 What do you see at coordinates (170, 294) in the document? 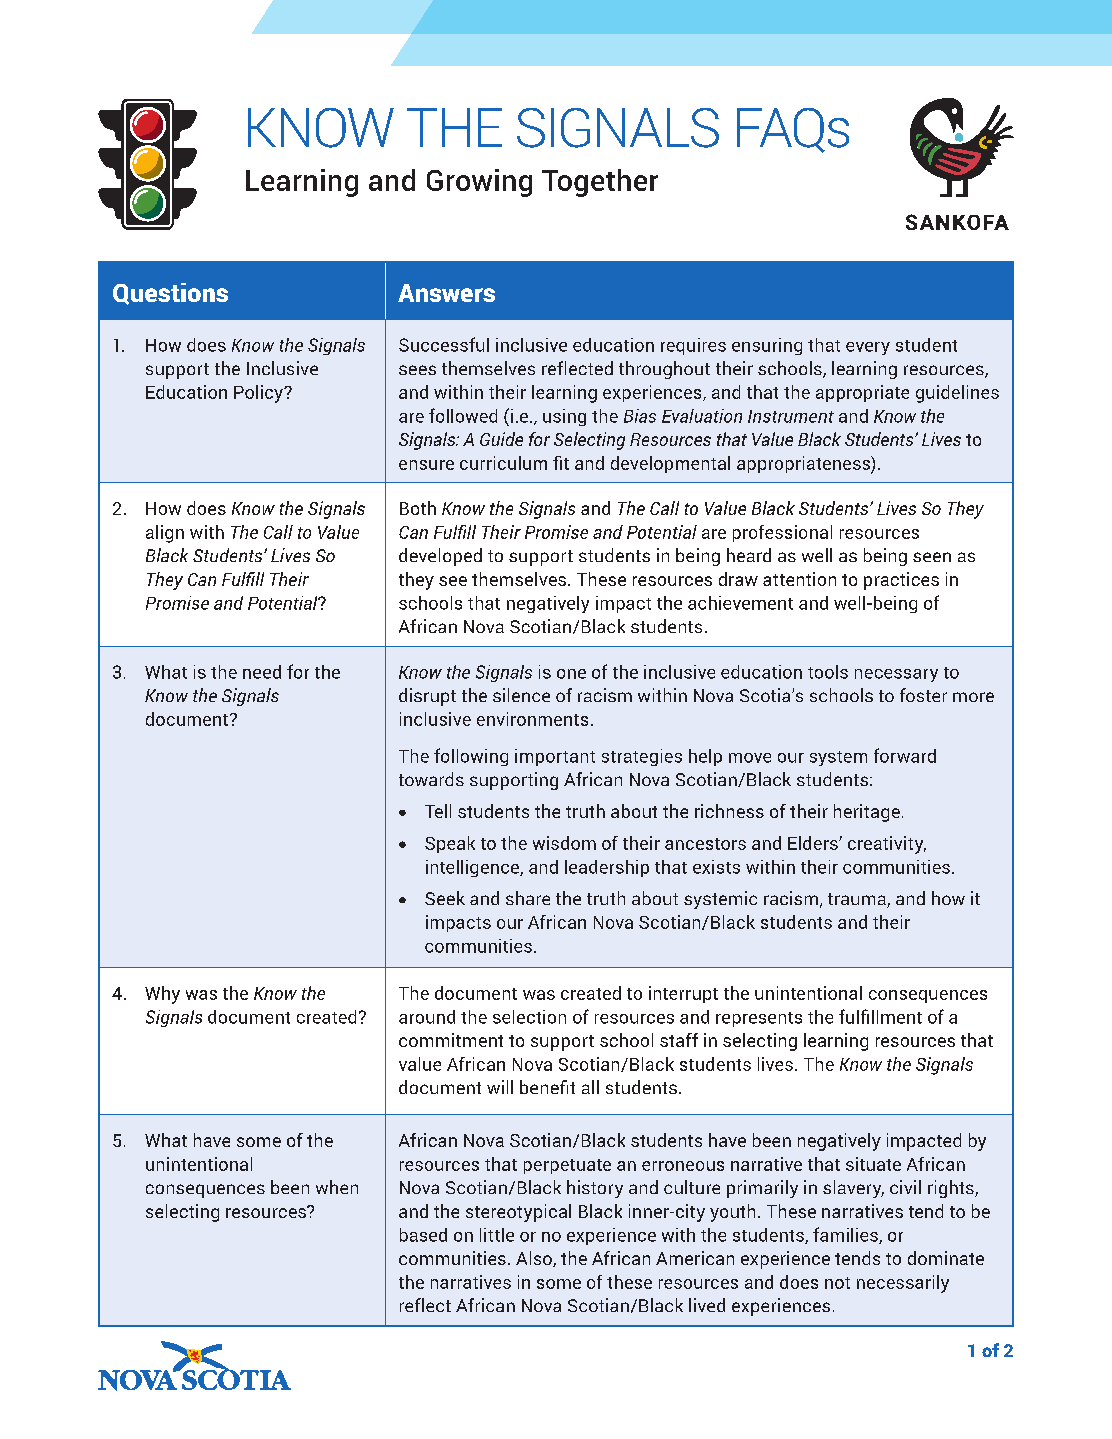
I see `Questions` at bounding box center [170, 294].
